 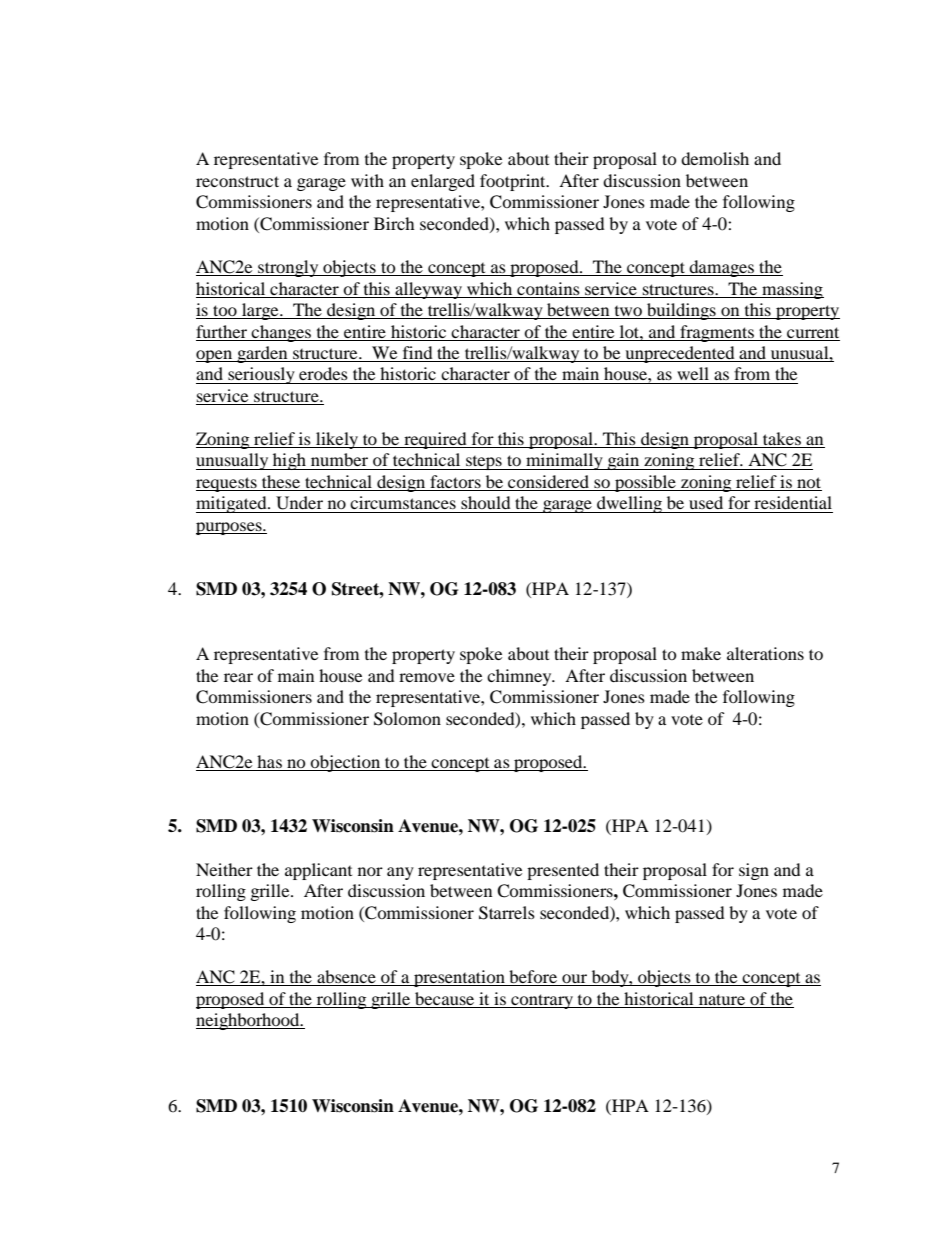 I want to click on demolish, so click(x=715, y=158).
